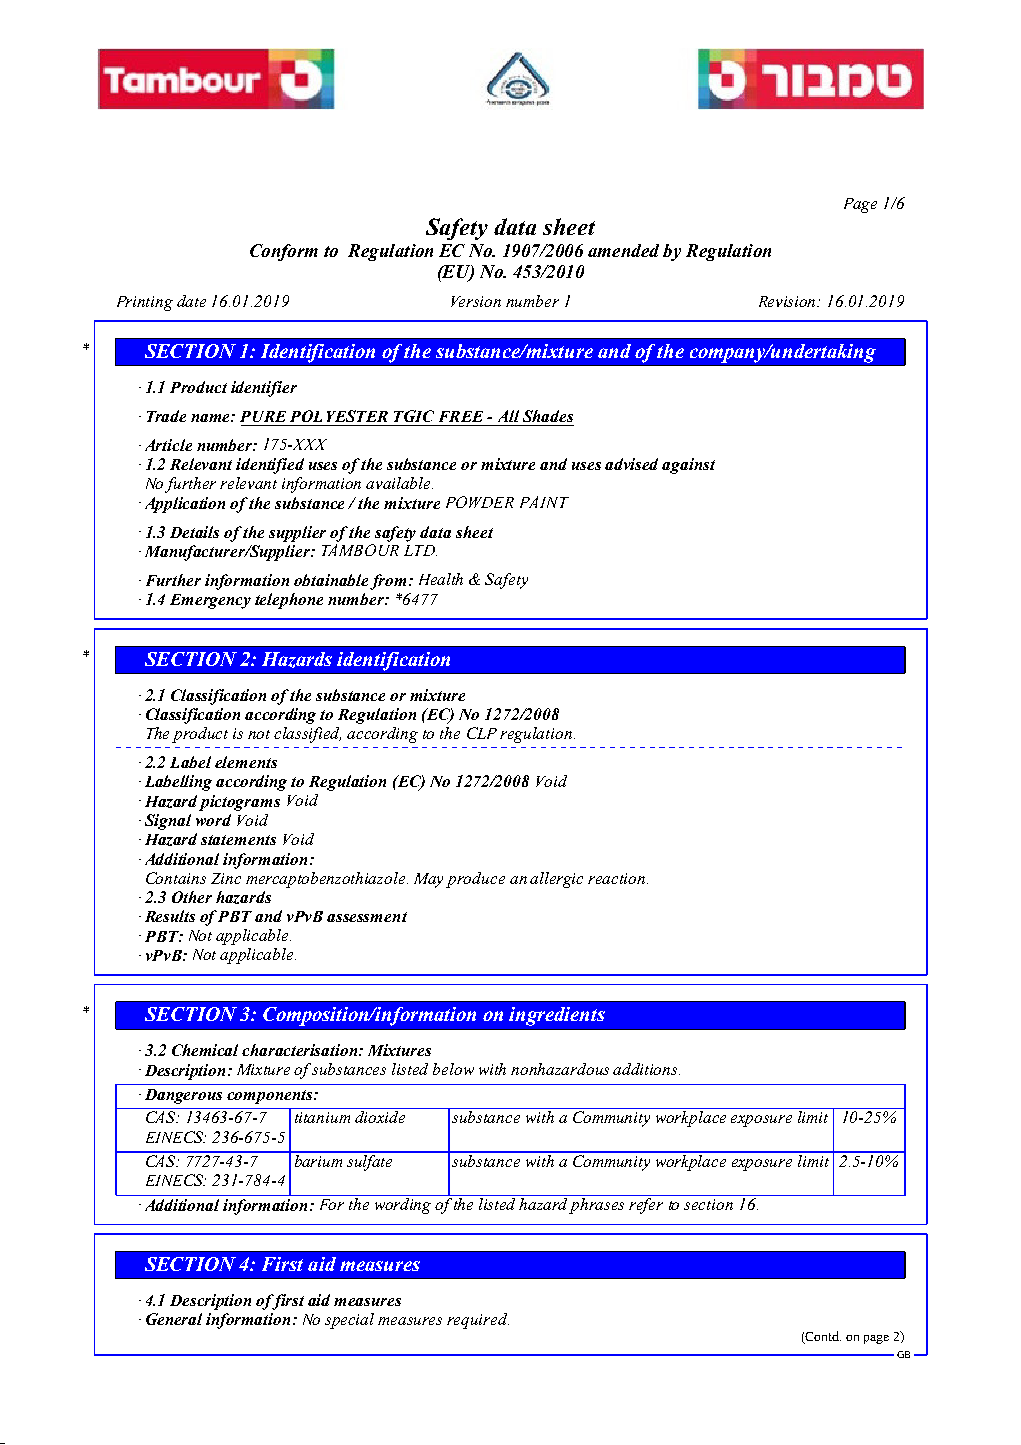  I want to click on Details, so click(194, 532).
